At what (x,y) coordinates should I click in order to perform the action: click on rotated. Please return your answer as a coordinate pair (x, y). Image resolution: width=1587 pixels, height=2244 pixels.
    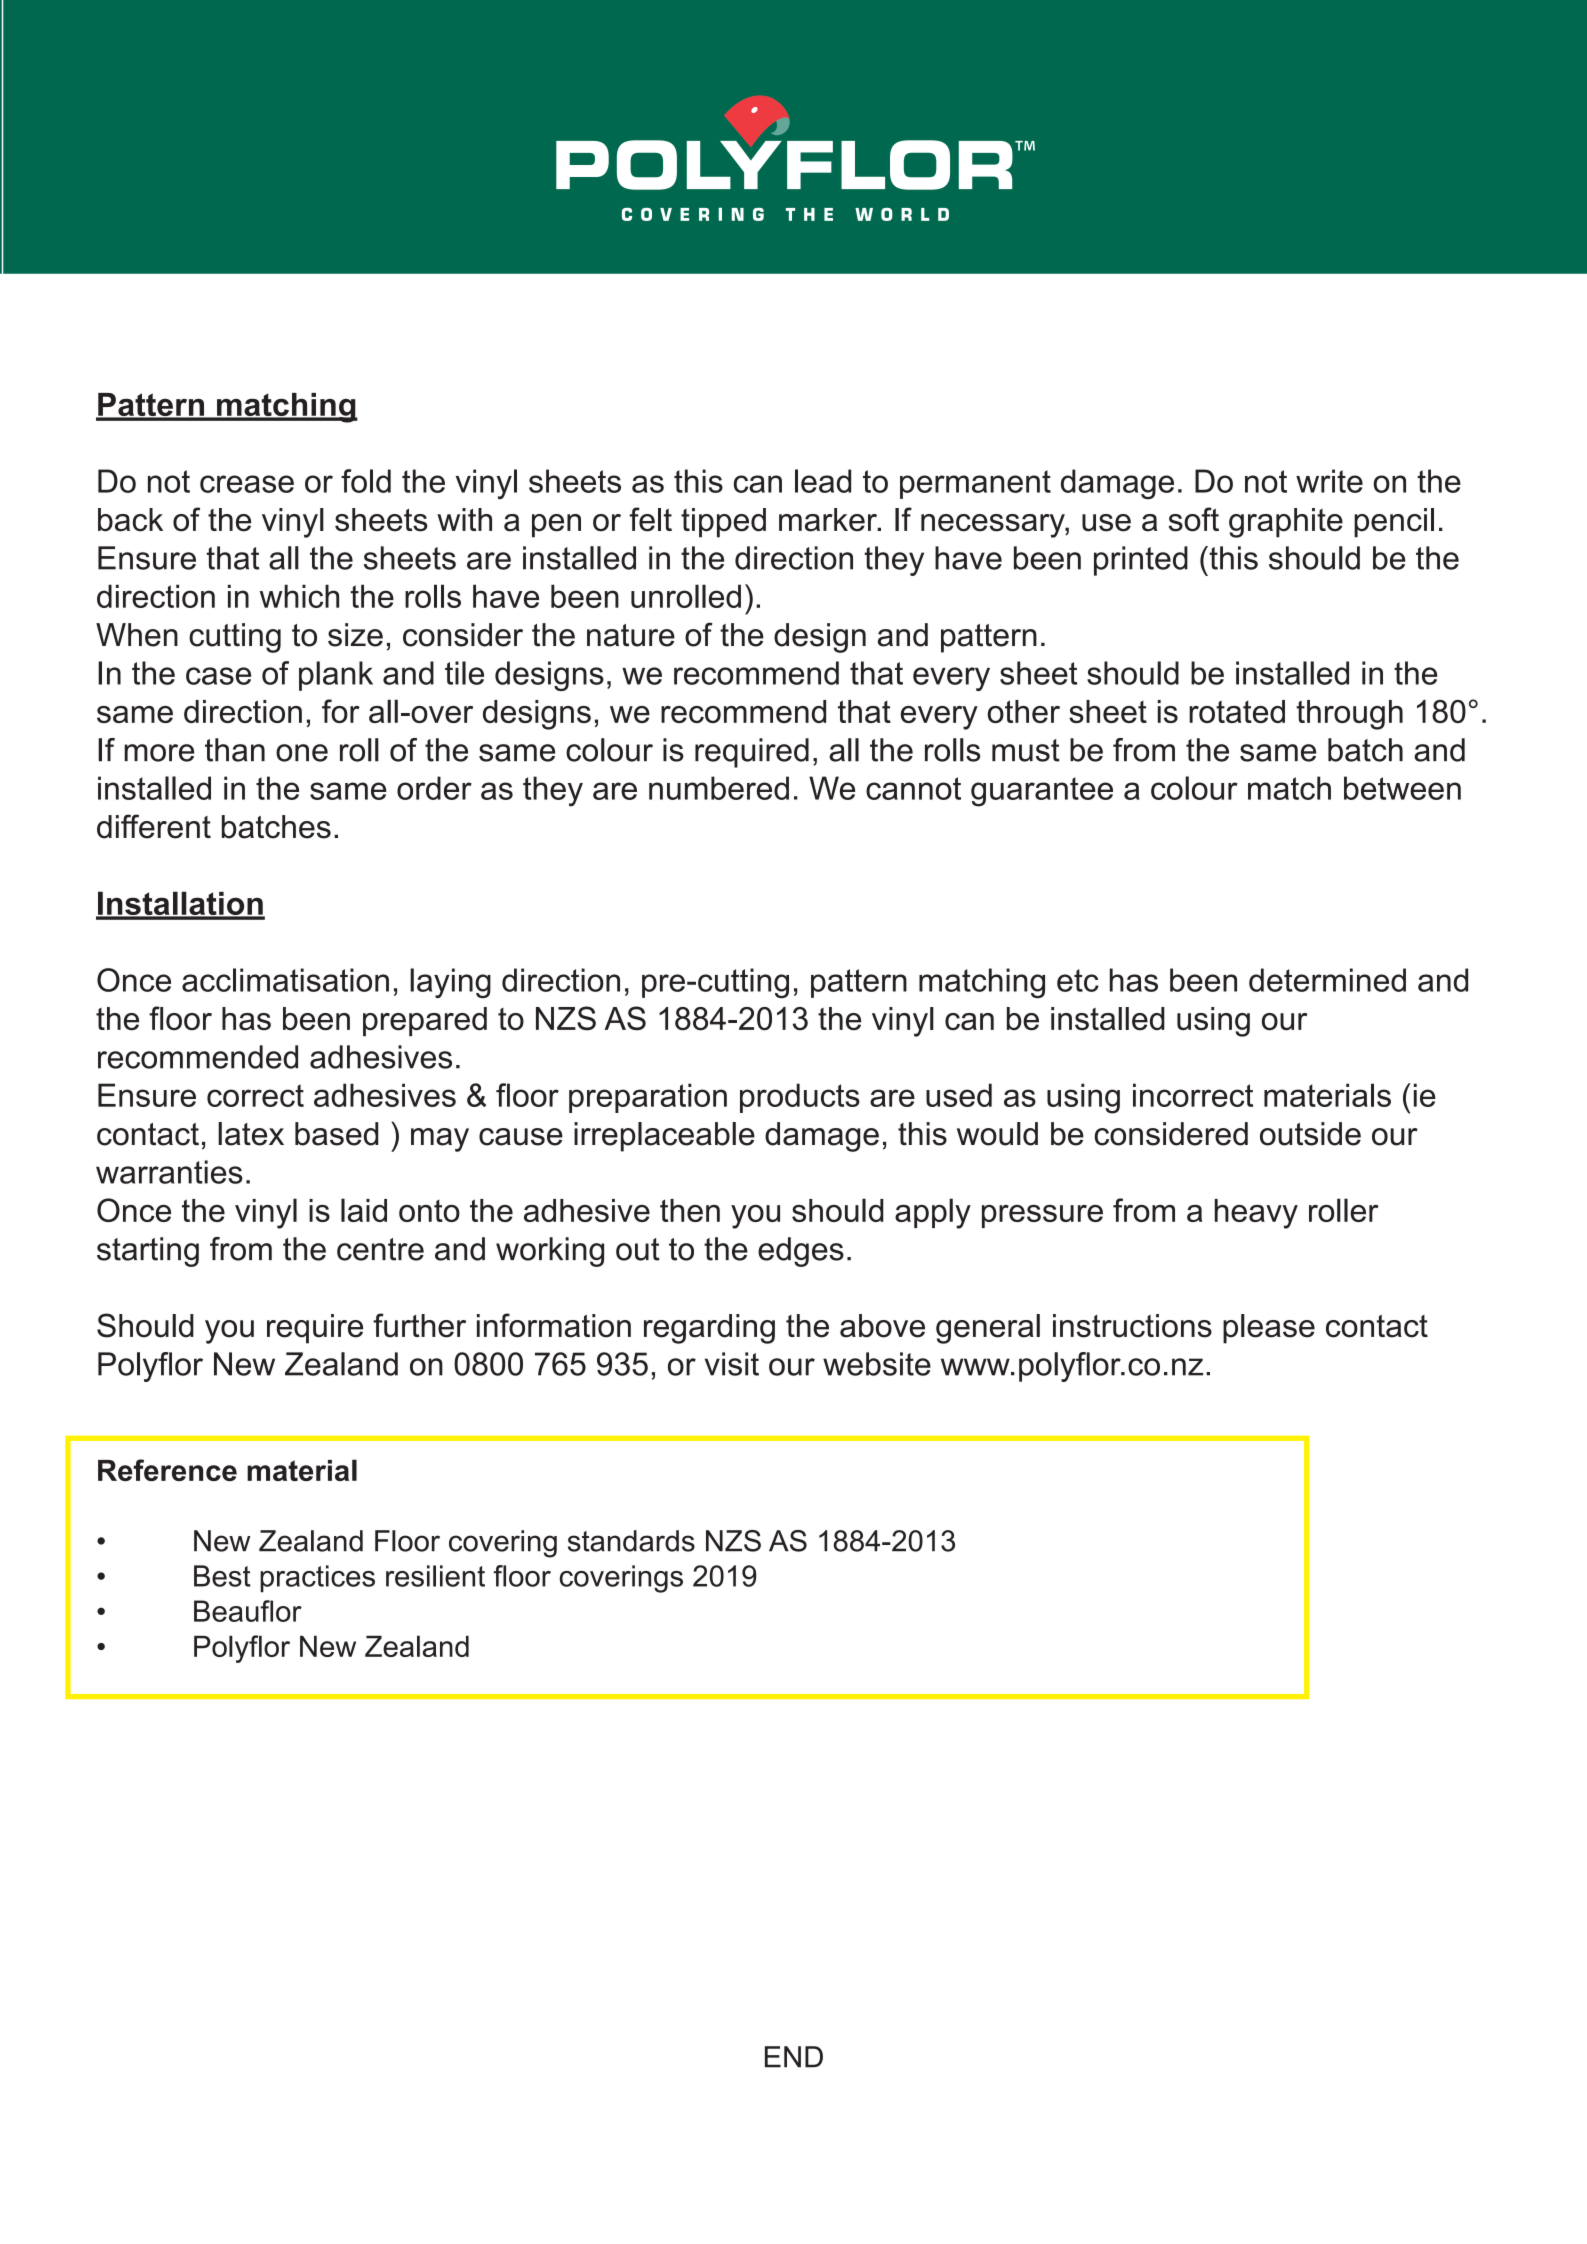
    Looking at the image, I should click on (1237, 711).
